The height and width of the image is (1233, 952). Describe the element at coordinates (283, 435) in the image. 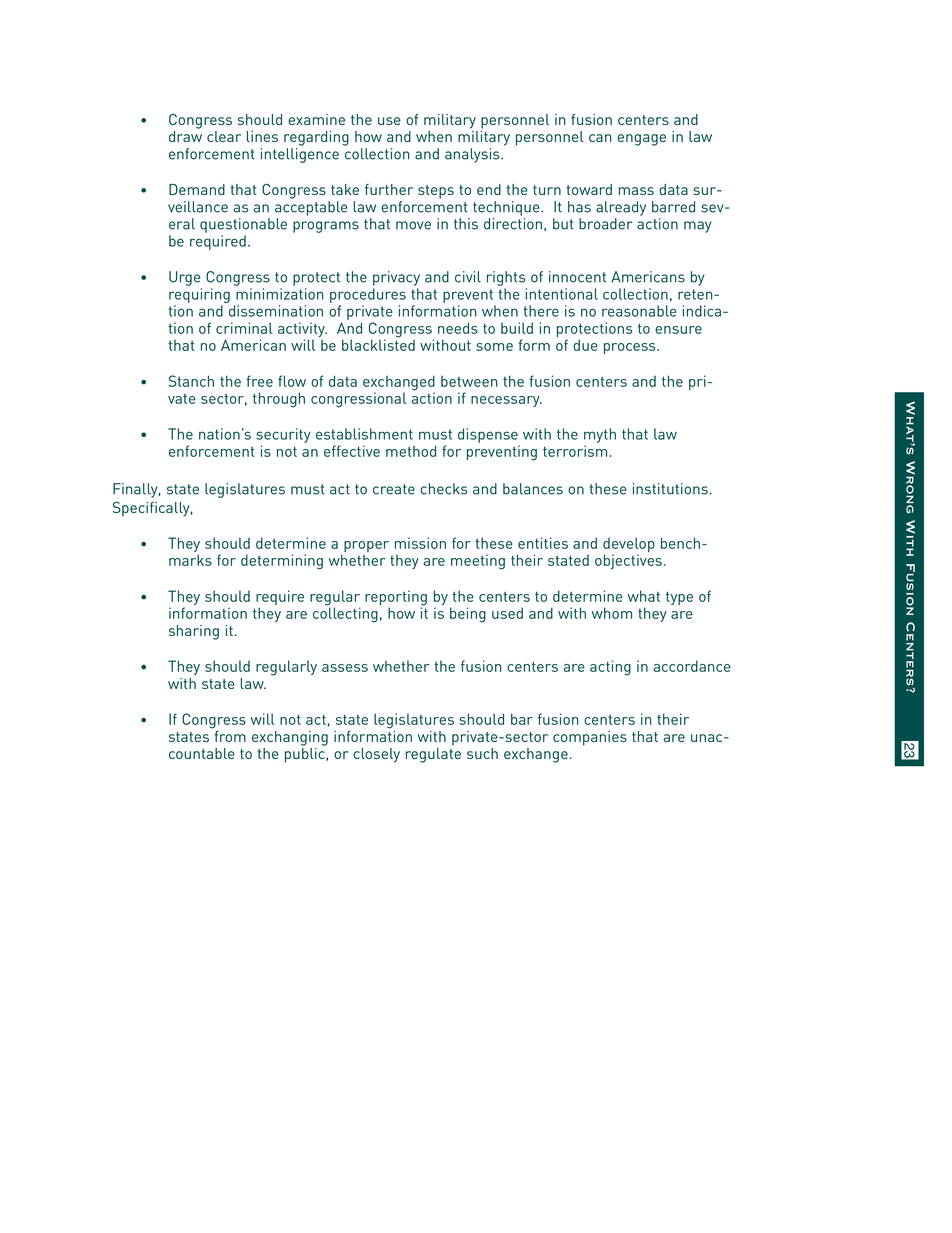

I see `security` at that location.
